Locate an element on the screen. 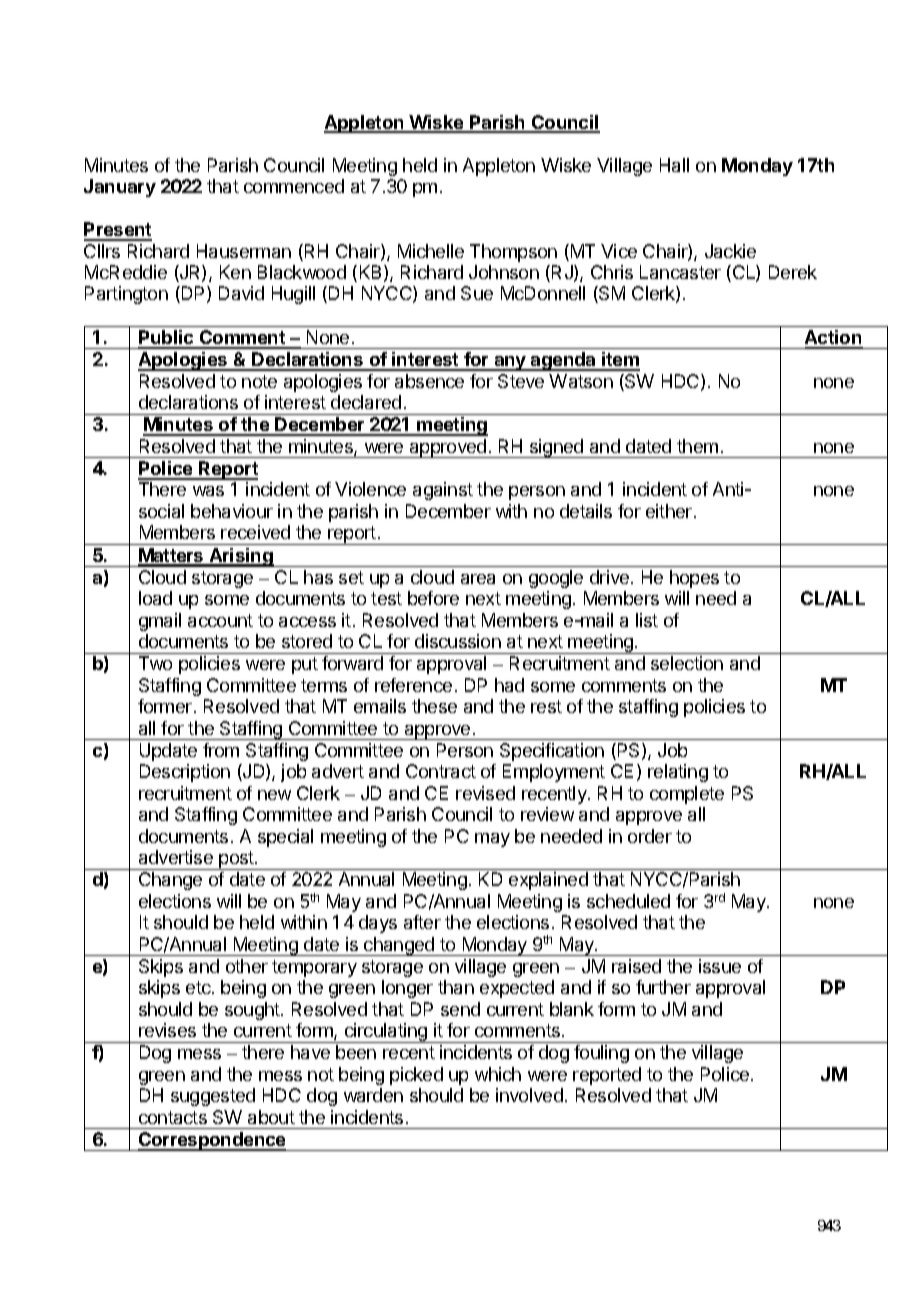 Image resolution: width=924 pixels, height=1308 pixels. other is located at coordinates (247, 966).
